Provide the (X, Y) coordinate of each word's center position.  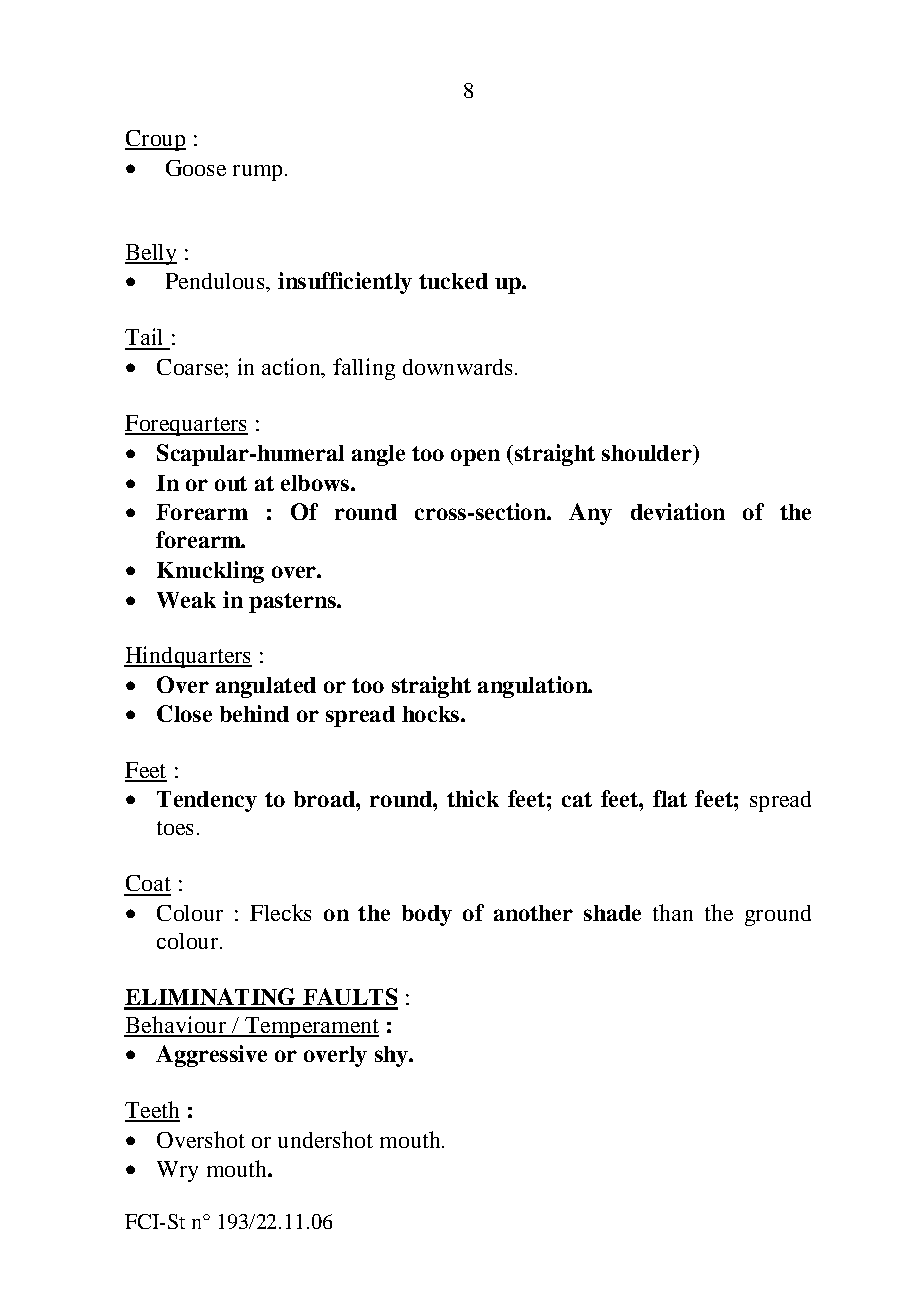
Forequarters (186, 425)
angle (378, 455)
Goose (196, 168)
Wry (177, 1171)
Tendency (207, 801)
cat (577, 799)
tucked (453, 281)
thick (473, 798)
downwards (457, 367)
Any (590, 514)
